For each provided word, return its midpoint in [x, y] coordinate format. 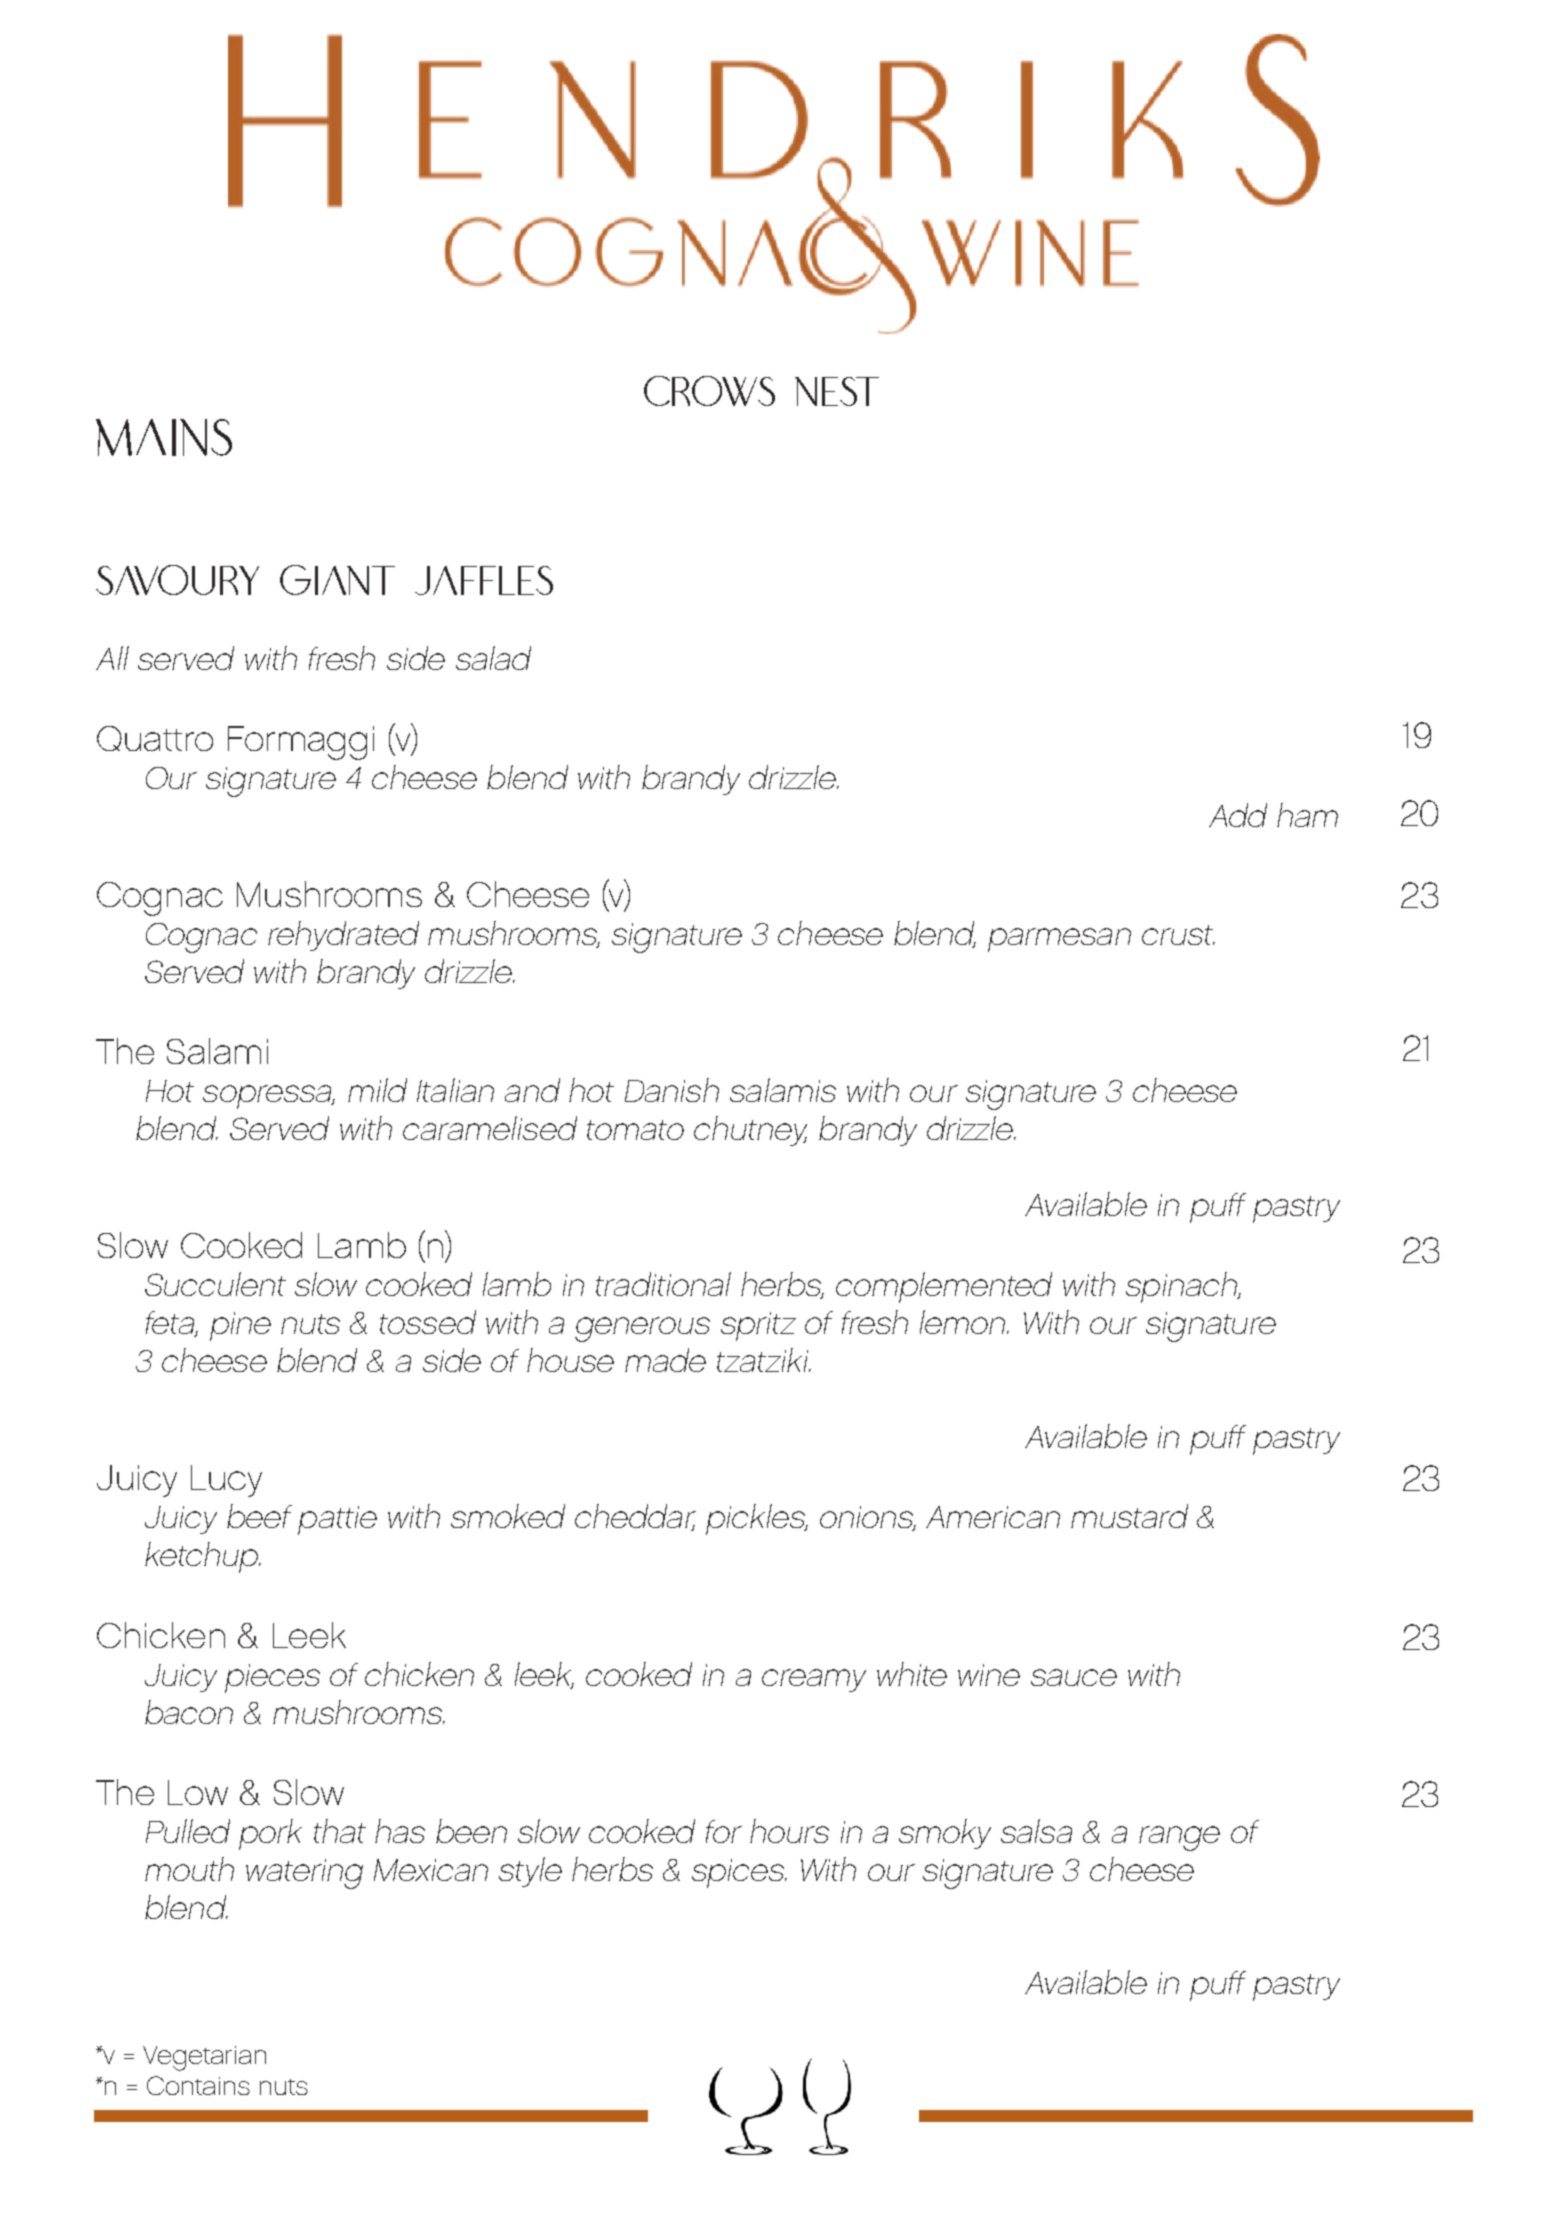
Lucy [226, 1481]
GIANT [337, 580]
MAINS [164, 437]
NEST [837, 391]
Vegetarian [204, 2058]
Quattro [155, 738]
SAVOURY [177, 580]
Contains [198, 2085]
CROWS [709, 391]
